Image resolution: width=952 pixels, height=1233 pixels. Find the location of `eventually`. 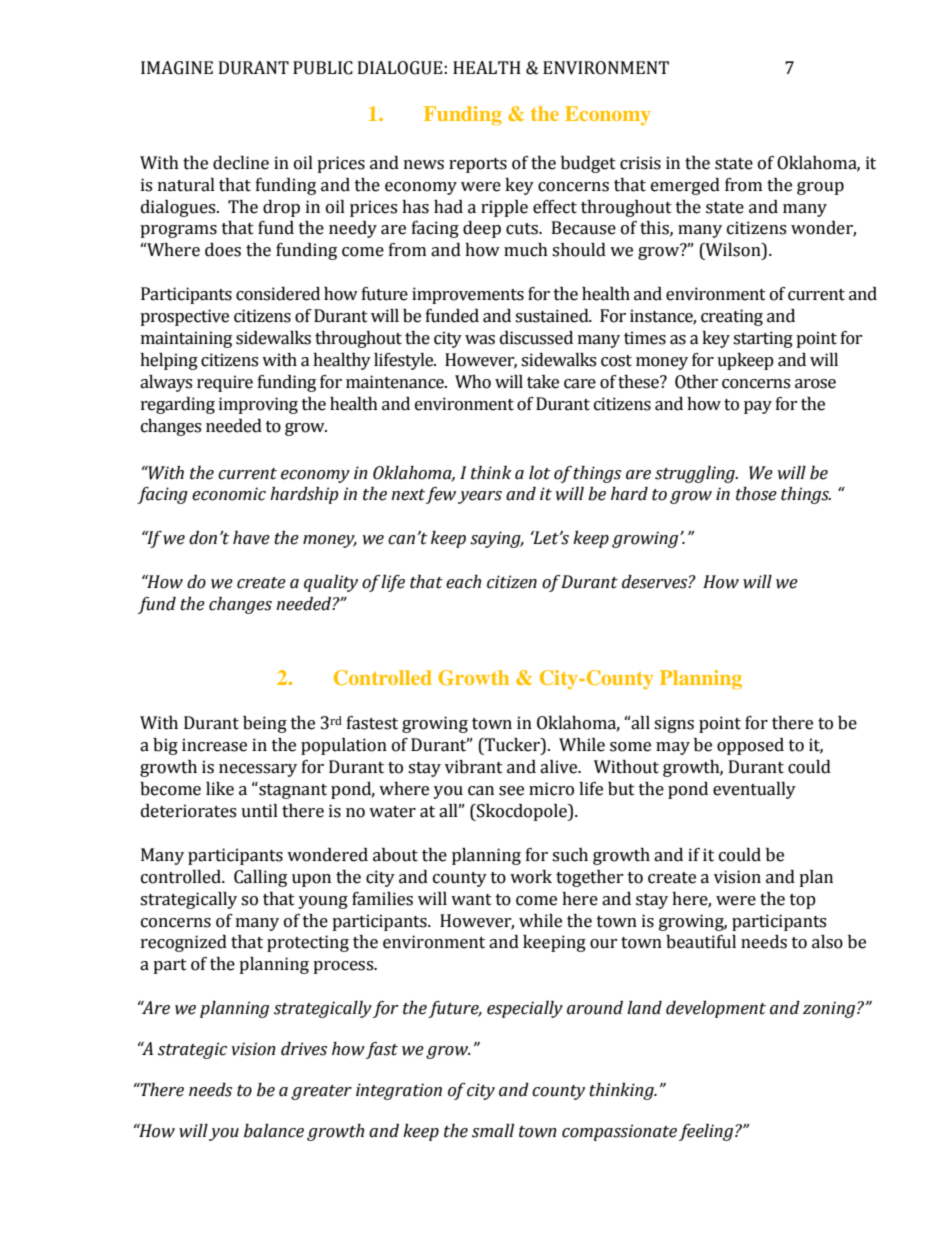

eventually is located at coordinates (754, 790).
